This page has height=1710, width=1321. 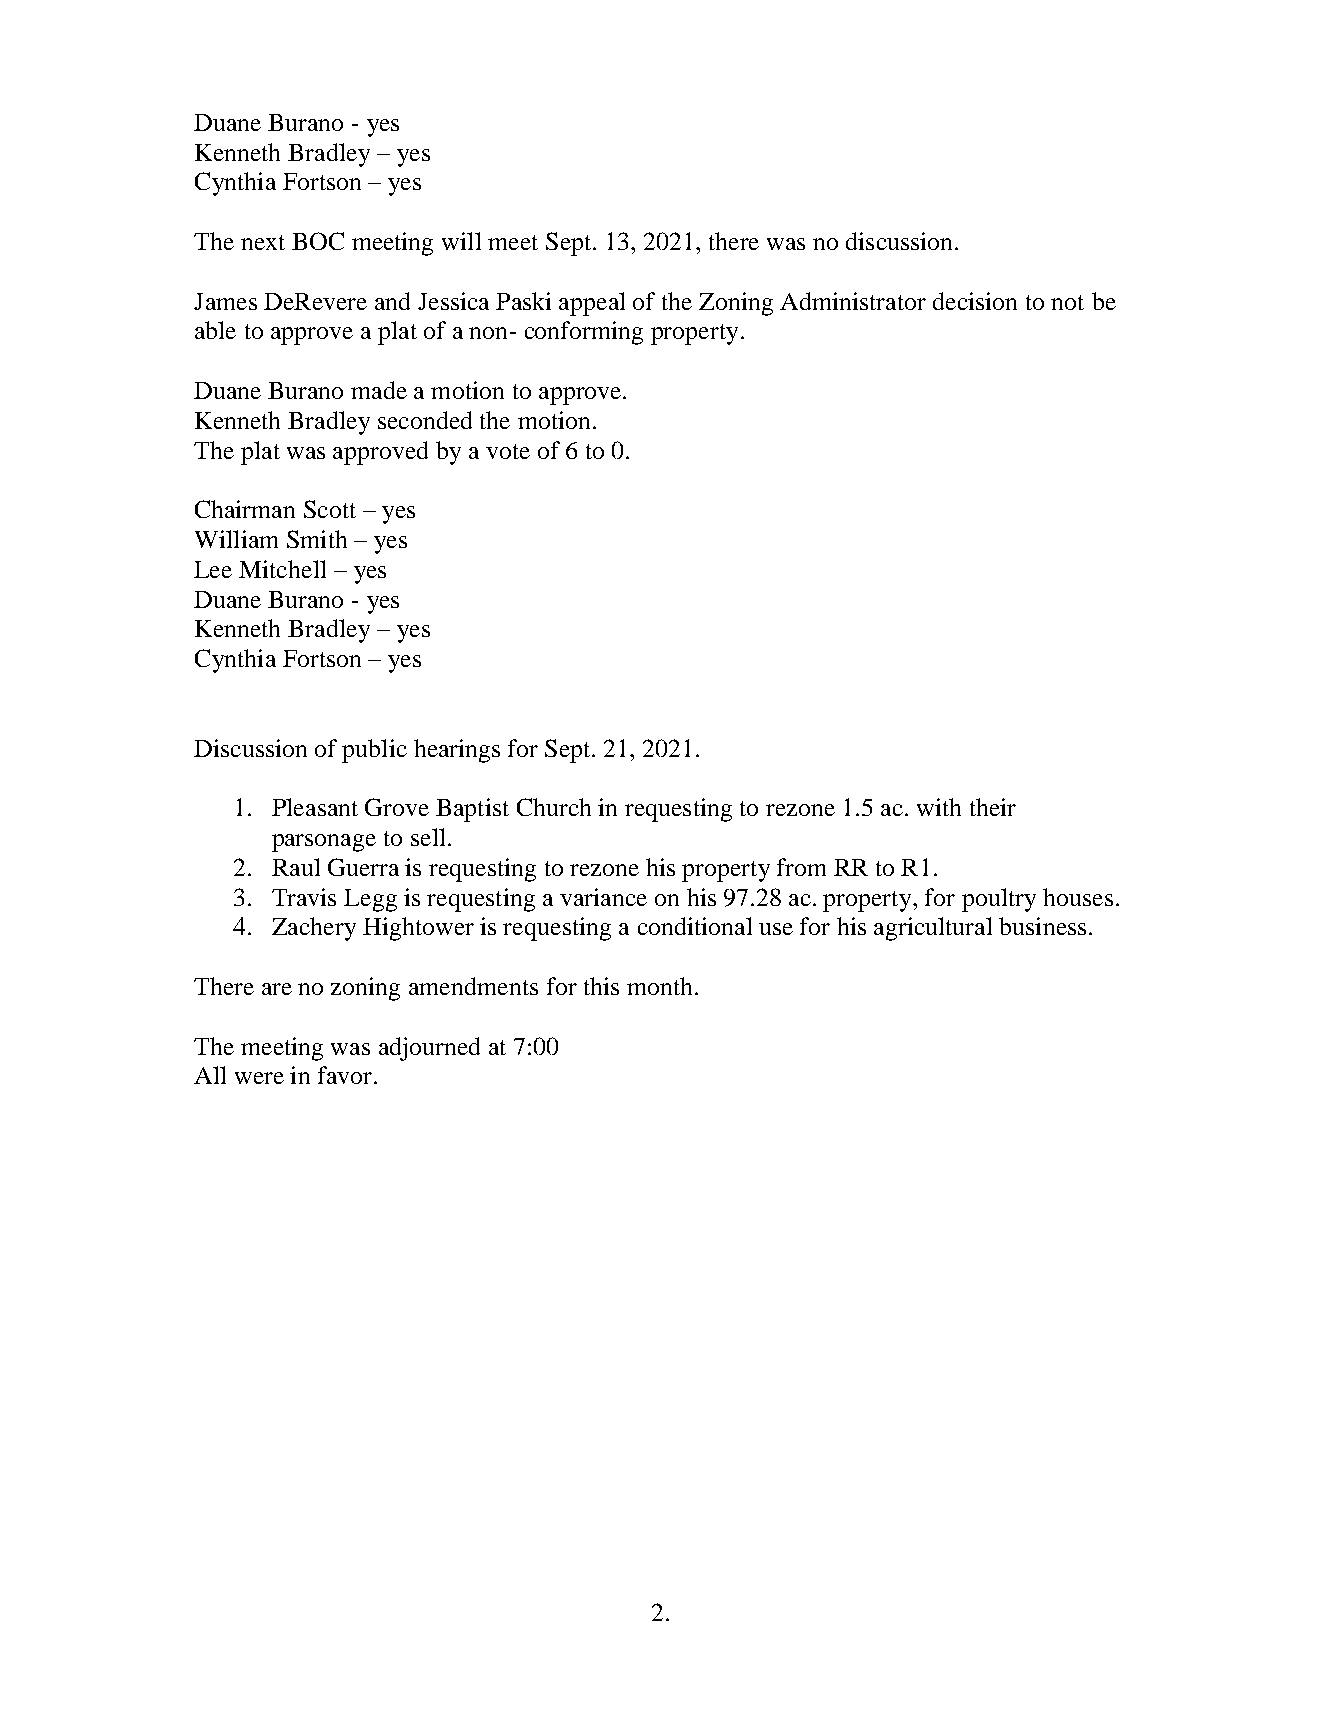 What do you see at coordinates (592, 304) in the page?
I see `appeal` at bounding box center [592, 304].
